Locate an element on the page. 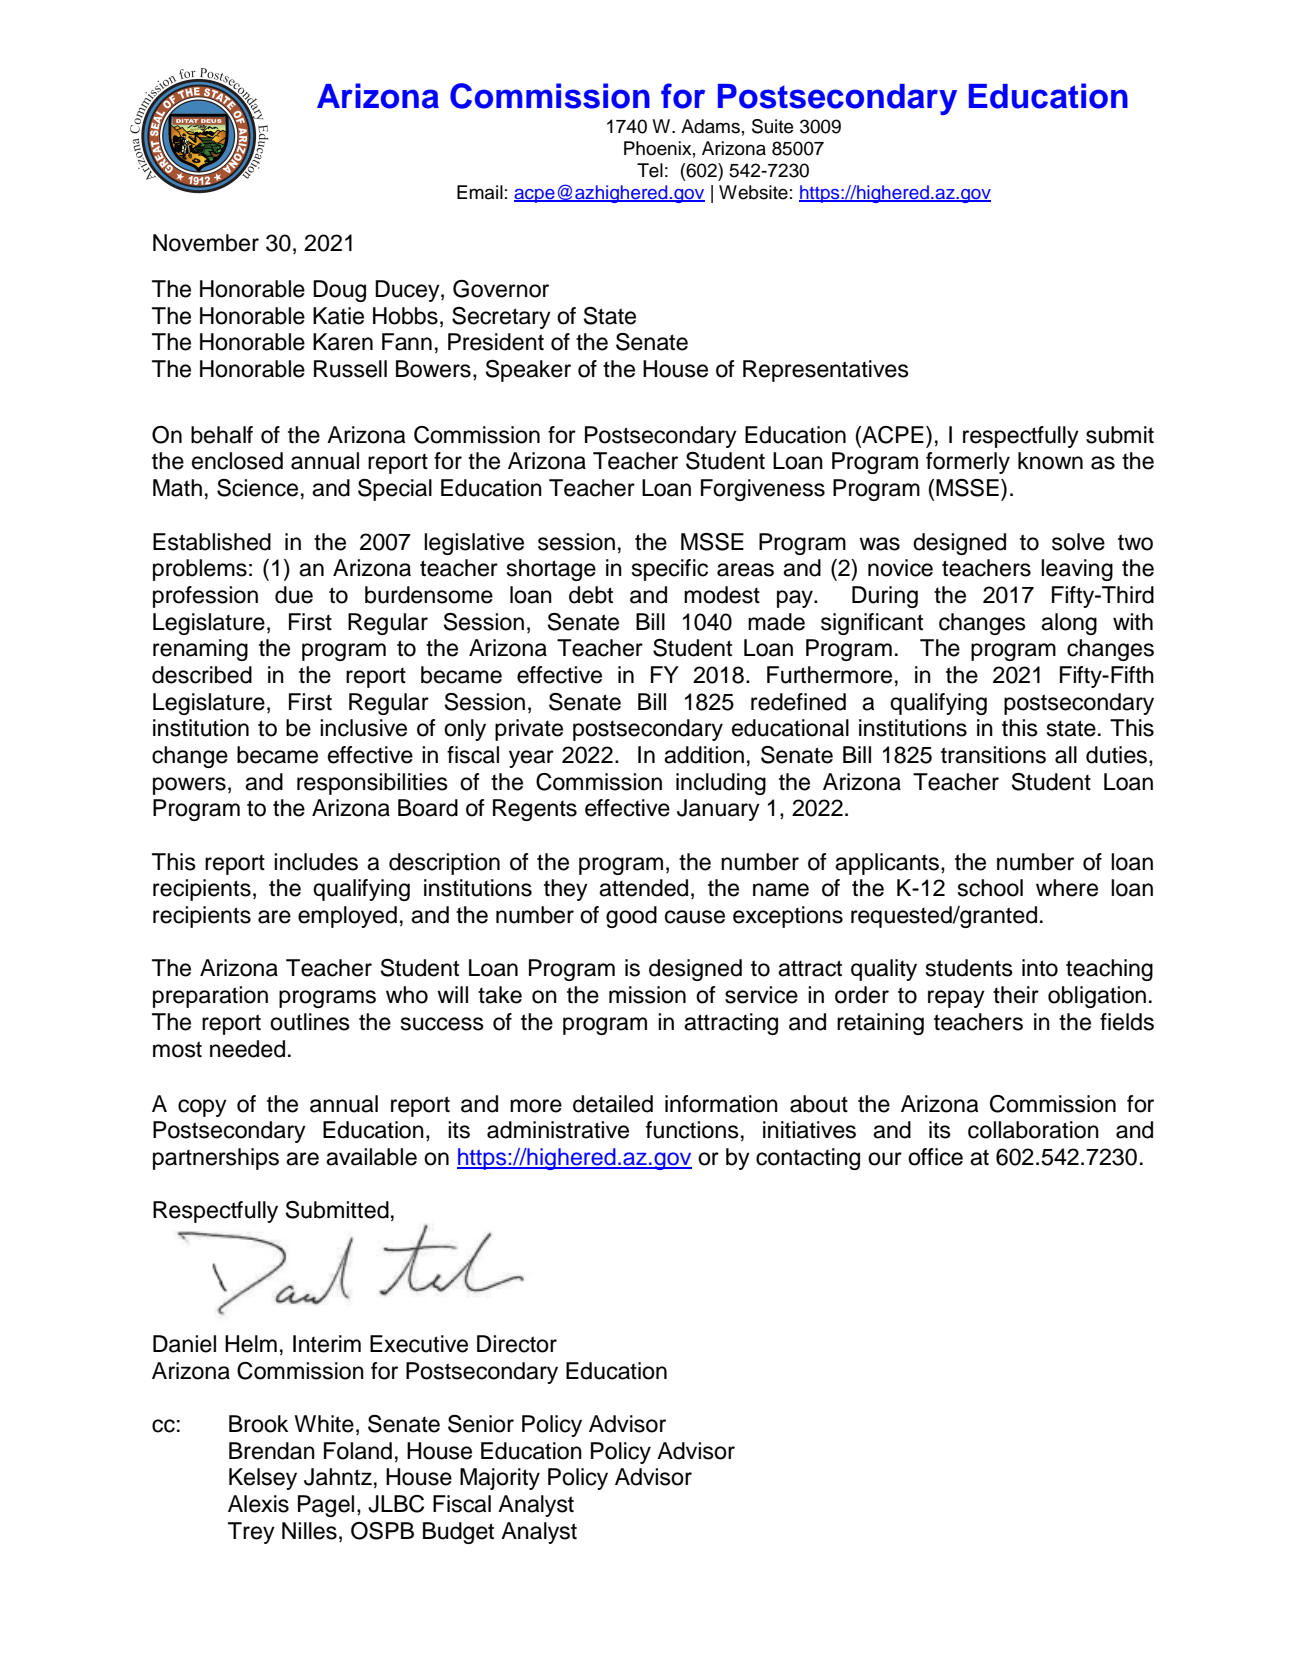 The height and width of the page is (1671, 1291). Kelsey is located at coordinates (263, 1479).
